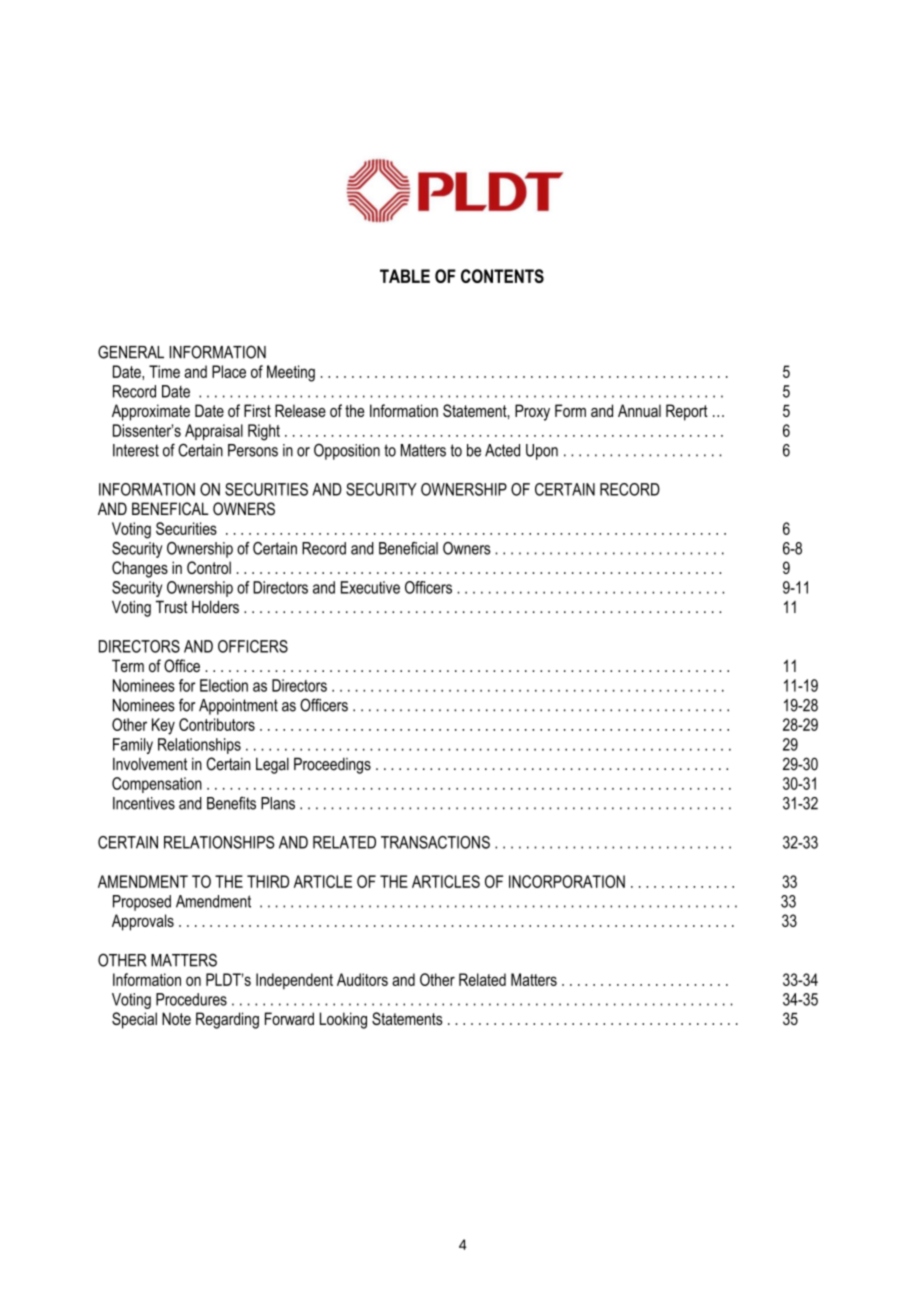 The width and height of the screenshot is (924, 1308). I want to click on Procedures, so click(191, 999).
